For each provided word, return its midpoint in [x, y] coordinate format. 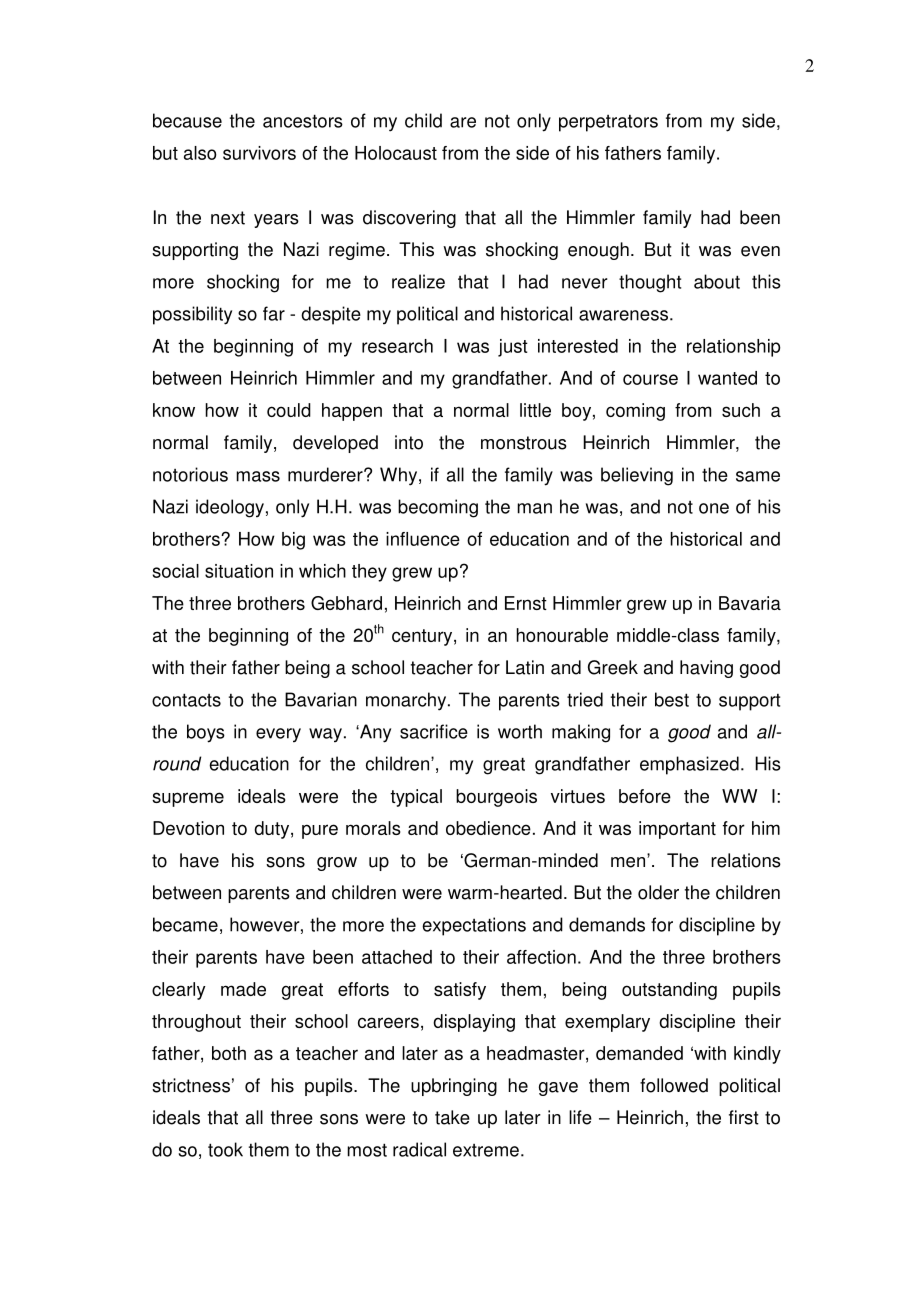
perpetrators [608, 123]
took [225, 1149]
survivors [259, 153]
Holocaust [396, 153]
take [452, 1117]
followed [674, 1085]
